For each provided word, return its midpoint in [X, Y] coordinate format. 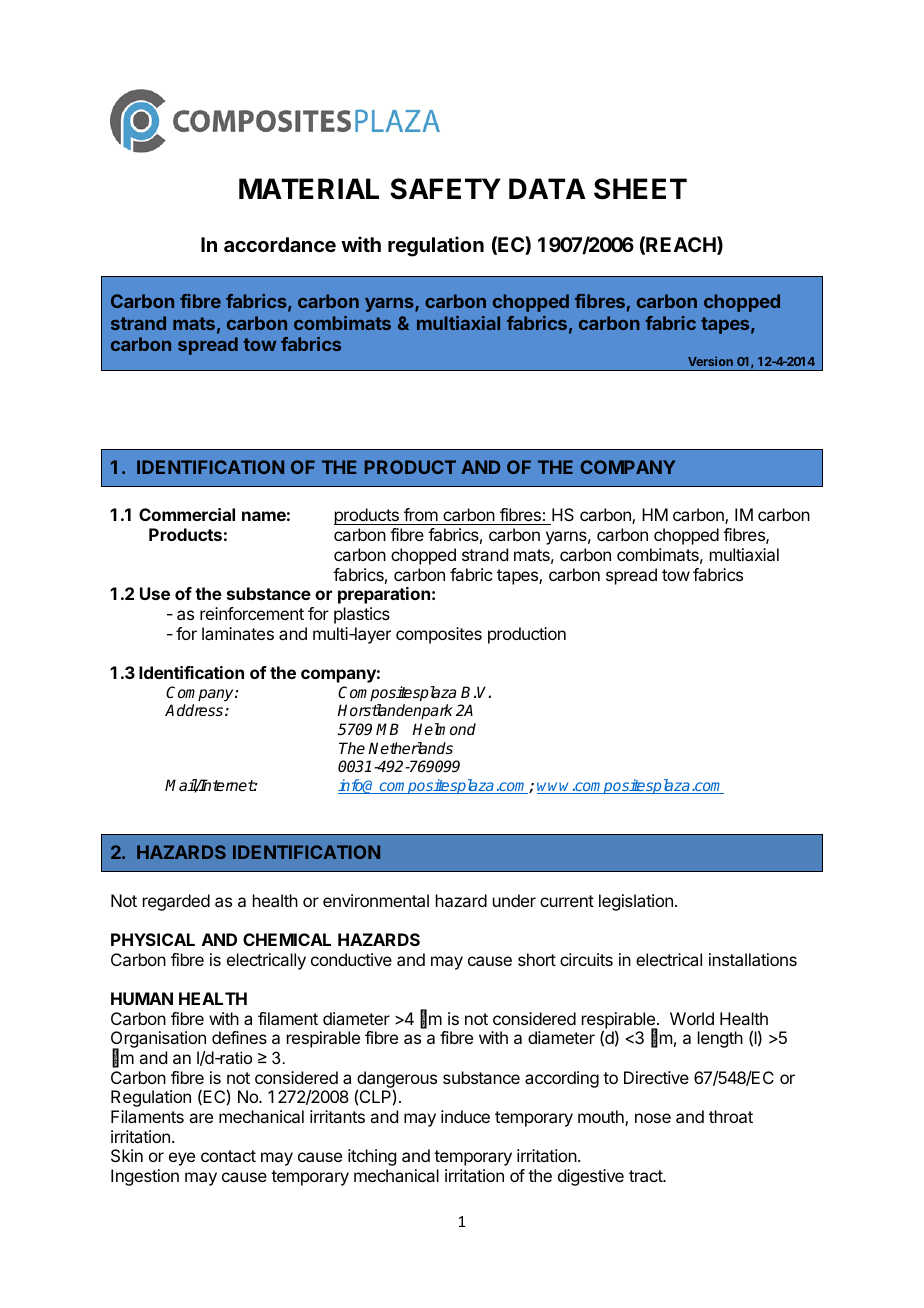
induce [465, 1116]
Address [195, 710]
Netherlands [410, 748]
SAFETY [445, 189]
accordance [280, 244]
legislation [636, 902]
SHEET [640, 189]
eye [182, 1159]
